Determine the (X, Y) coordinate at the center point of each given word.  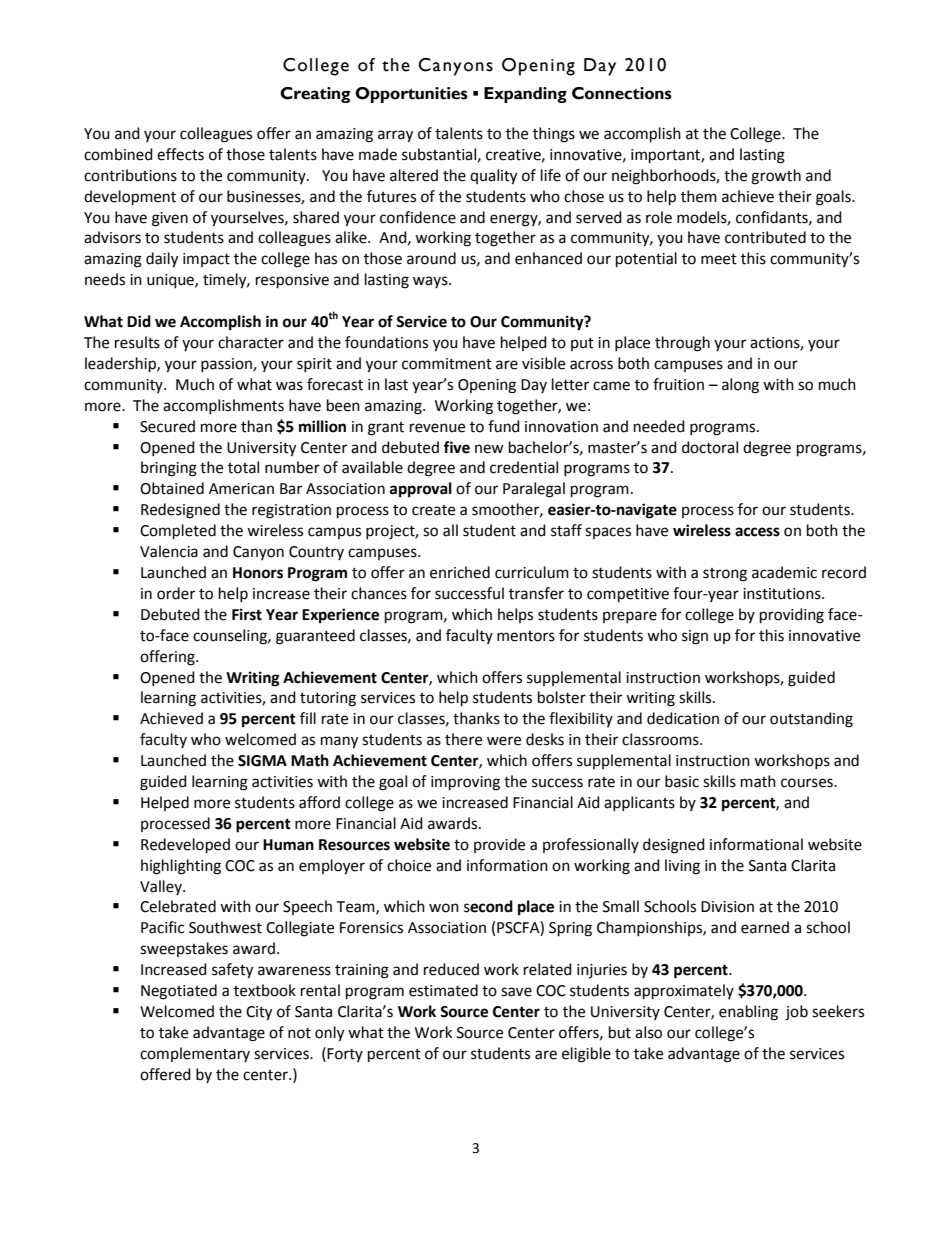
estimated (443, 990)
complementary (195, 1054)
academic (784, 572)
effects (180, 154)
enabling (748, 1013)
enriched (460, 572)
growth (776, 177)
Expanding (525, 95)
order (176, 593)
